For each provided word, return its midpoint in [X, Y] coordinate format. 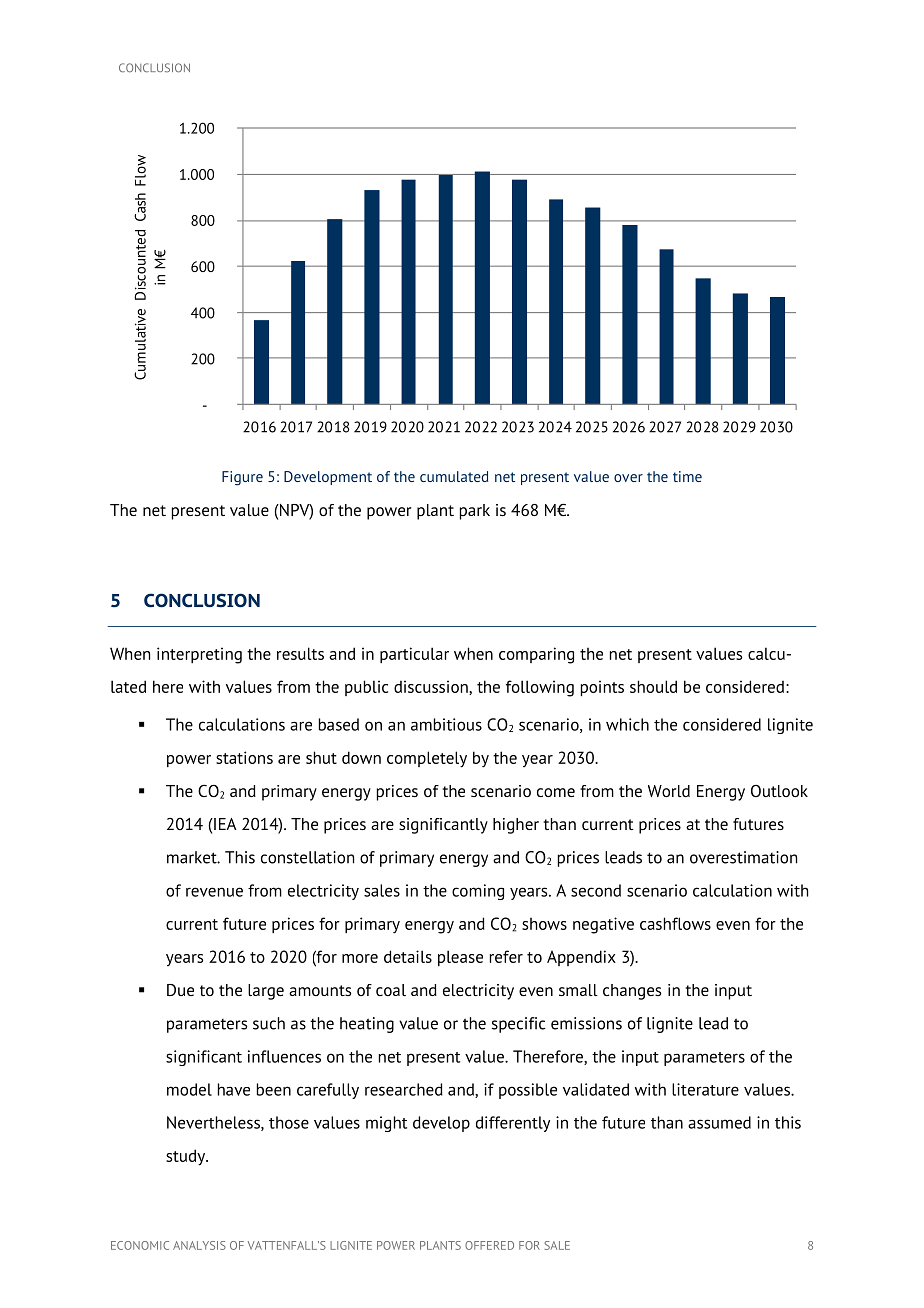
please [460, 958]
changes [632, 992]
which [627, 724]
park [475, 512]
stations [244, 757]
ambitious [446, 724]
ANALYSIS [199, 1245]
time [687, 476]
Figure [242, 478]
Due [180, 990]
